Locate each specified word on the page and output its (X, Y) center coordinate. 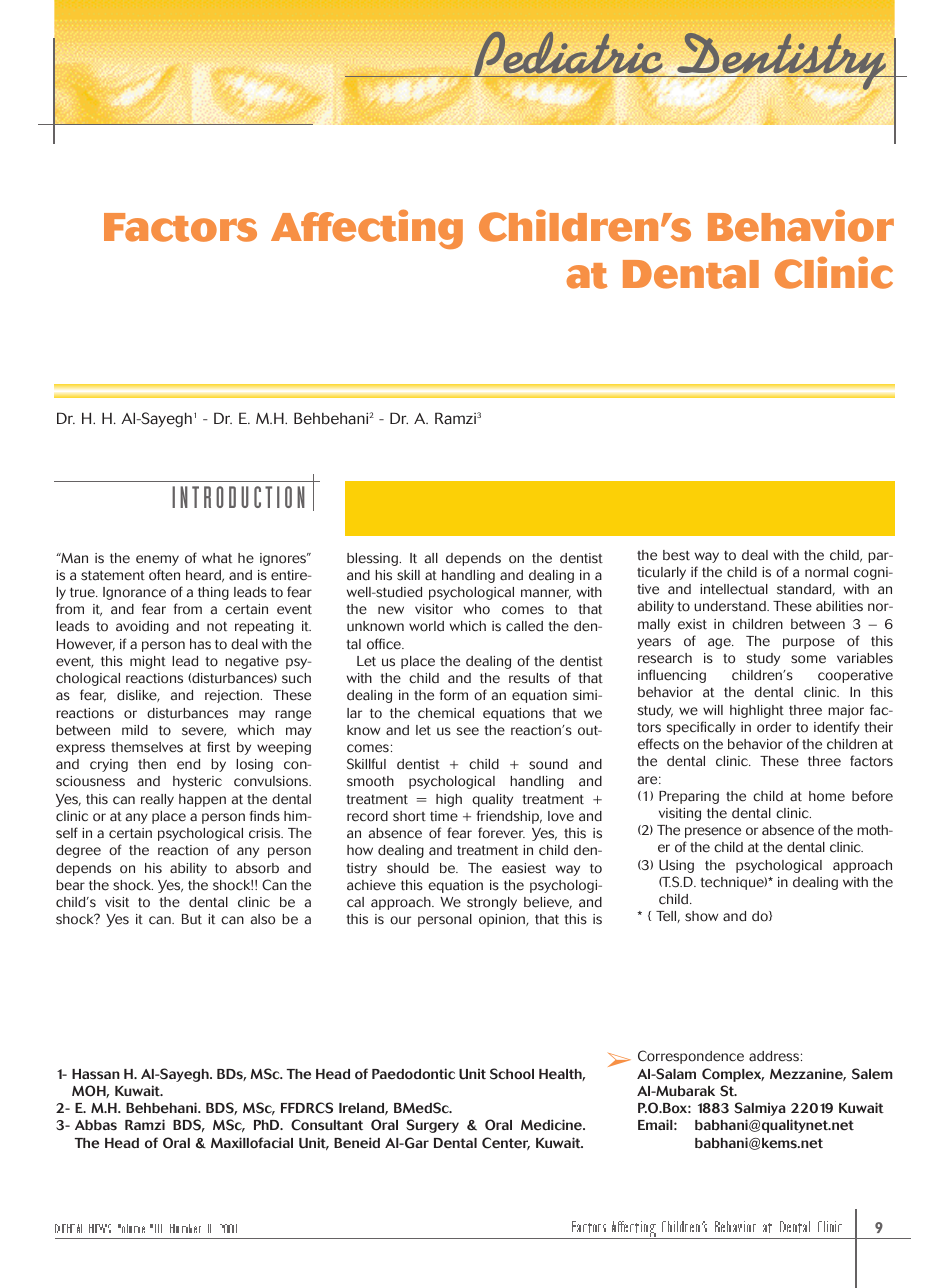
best (676, 555)
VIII (156, 1228)
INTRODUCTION (238, 497)
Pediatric (569, 56)
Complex (733, 1075)
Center (506, 1143)
